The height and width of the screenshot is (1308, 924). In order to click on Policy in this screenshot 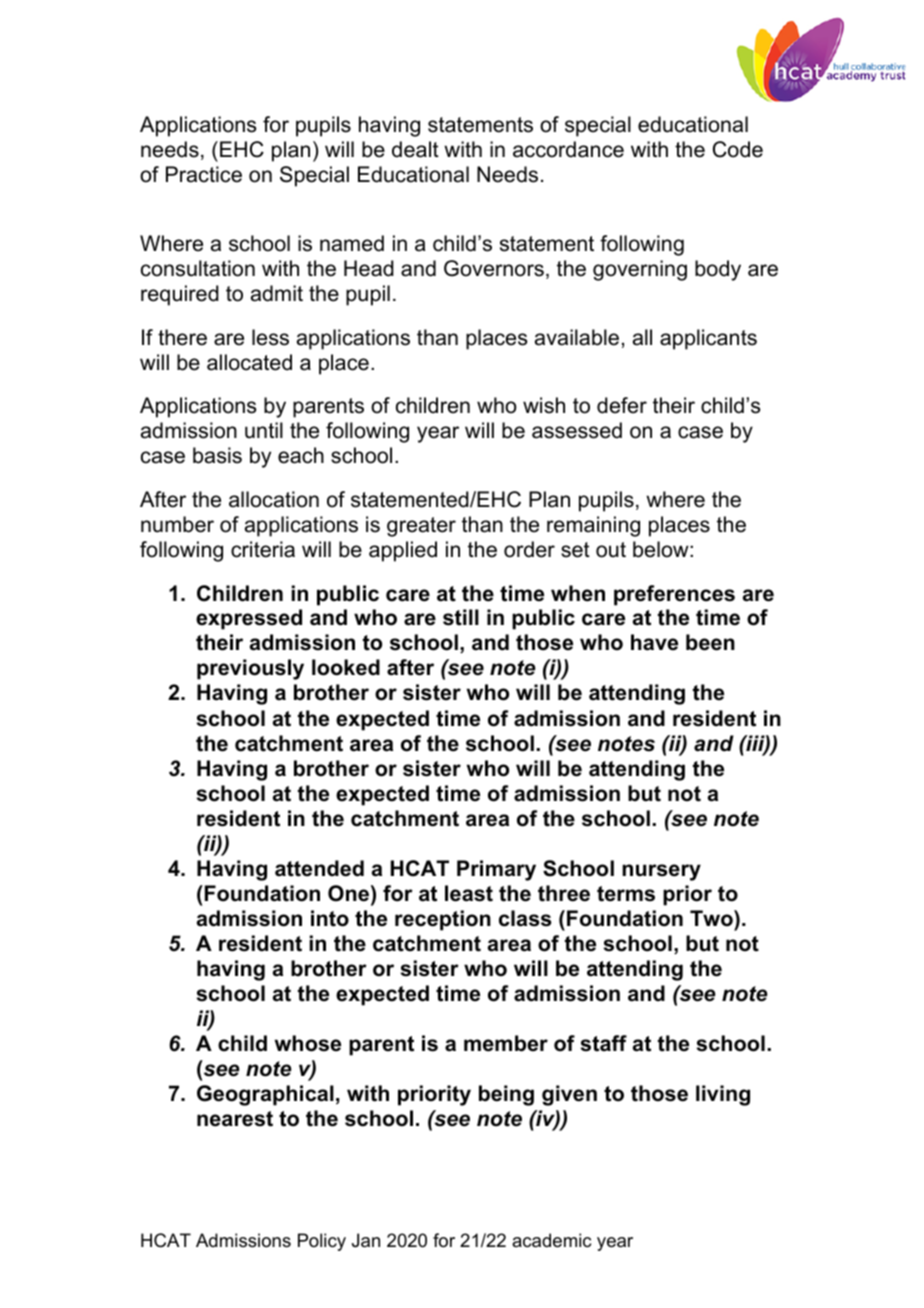, I will do `click(322, 1242)`.
